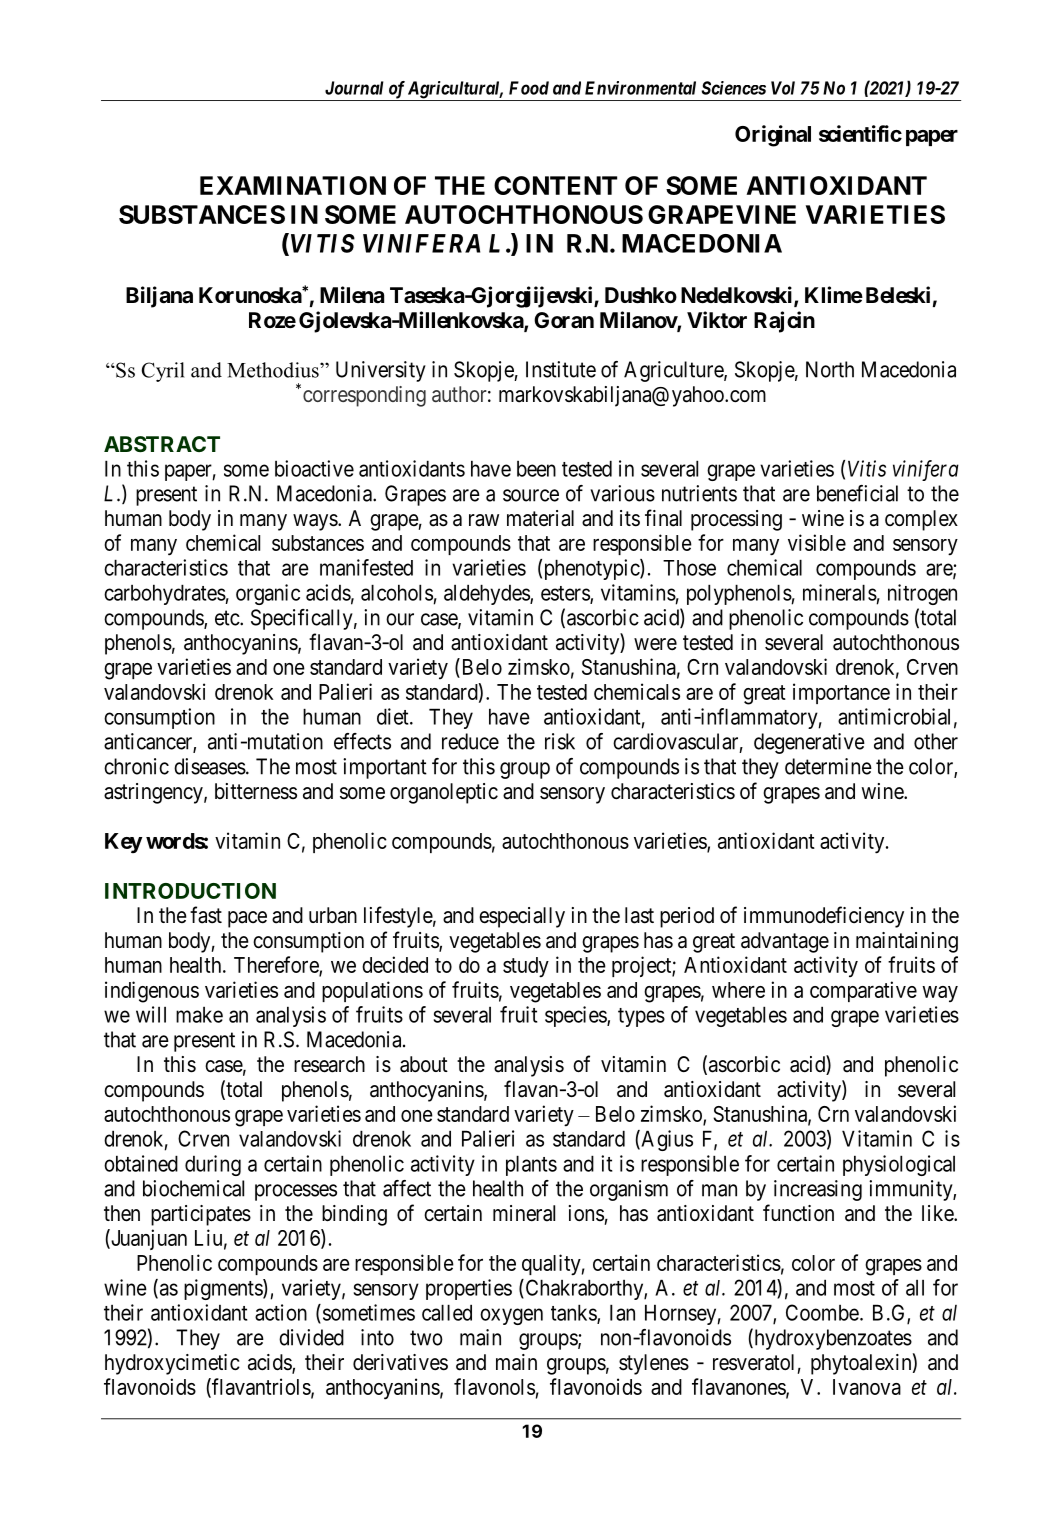  What do you see at coordinates (830, 369) in the document?
I see `North` at bounding box center [830, 369].
